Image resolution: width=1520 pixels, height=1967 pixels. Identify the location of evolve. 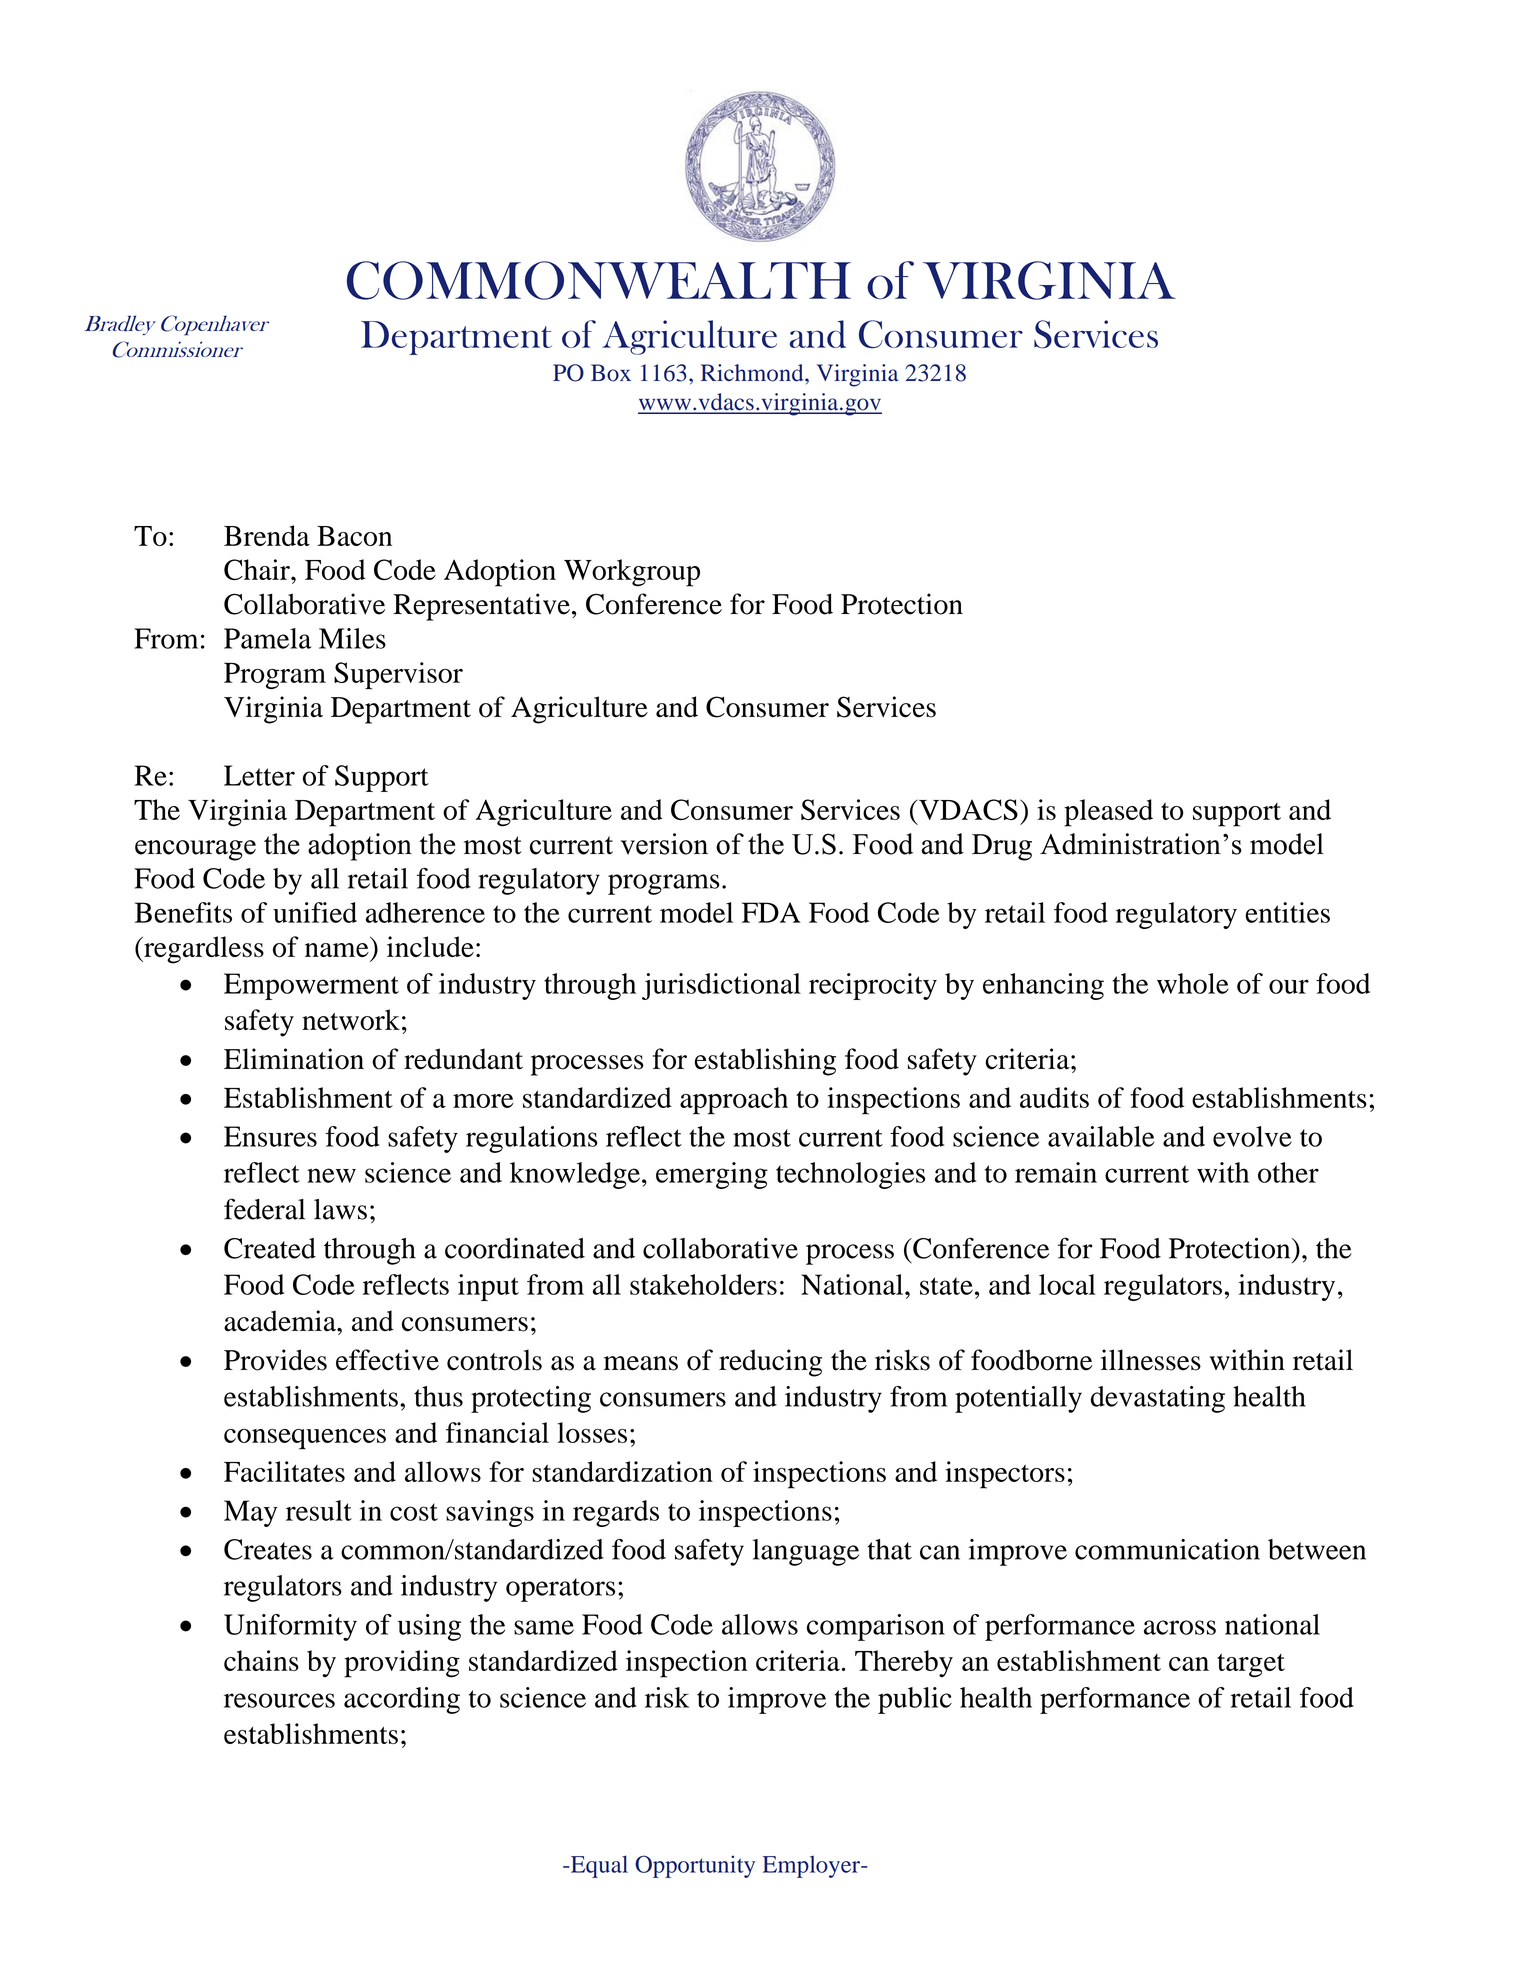
(1252, 1136).
